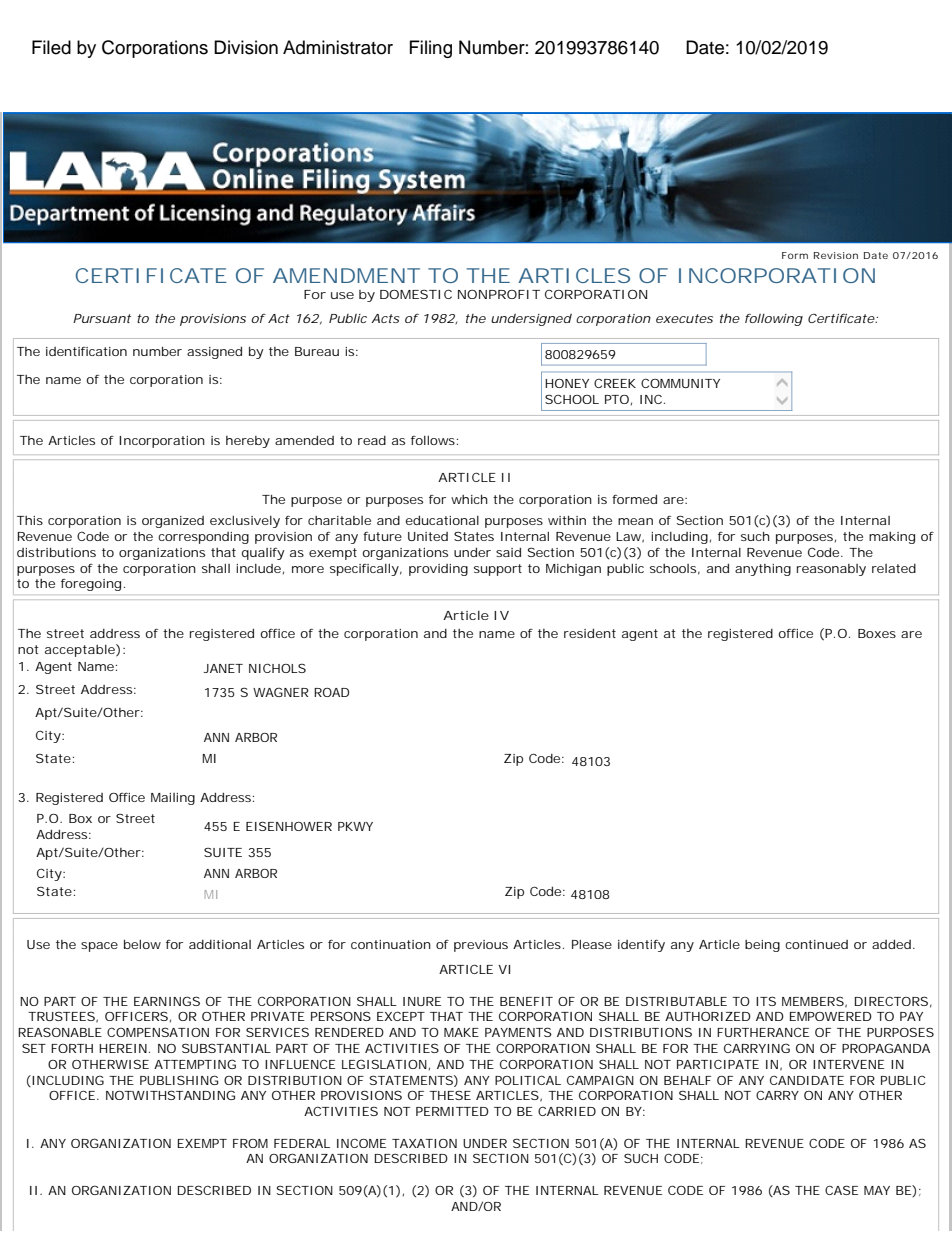 This screenshot has width=952, height=1233. I want to click on anything, so click(763, 570).
